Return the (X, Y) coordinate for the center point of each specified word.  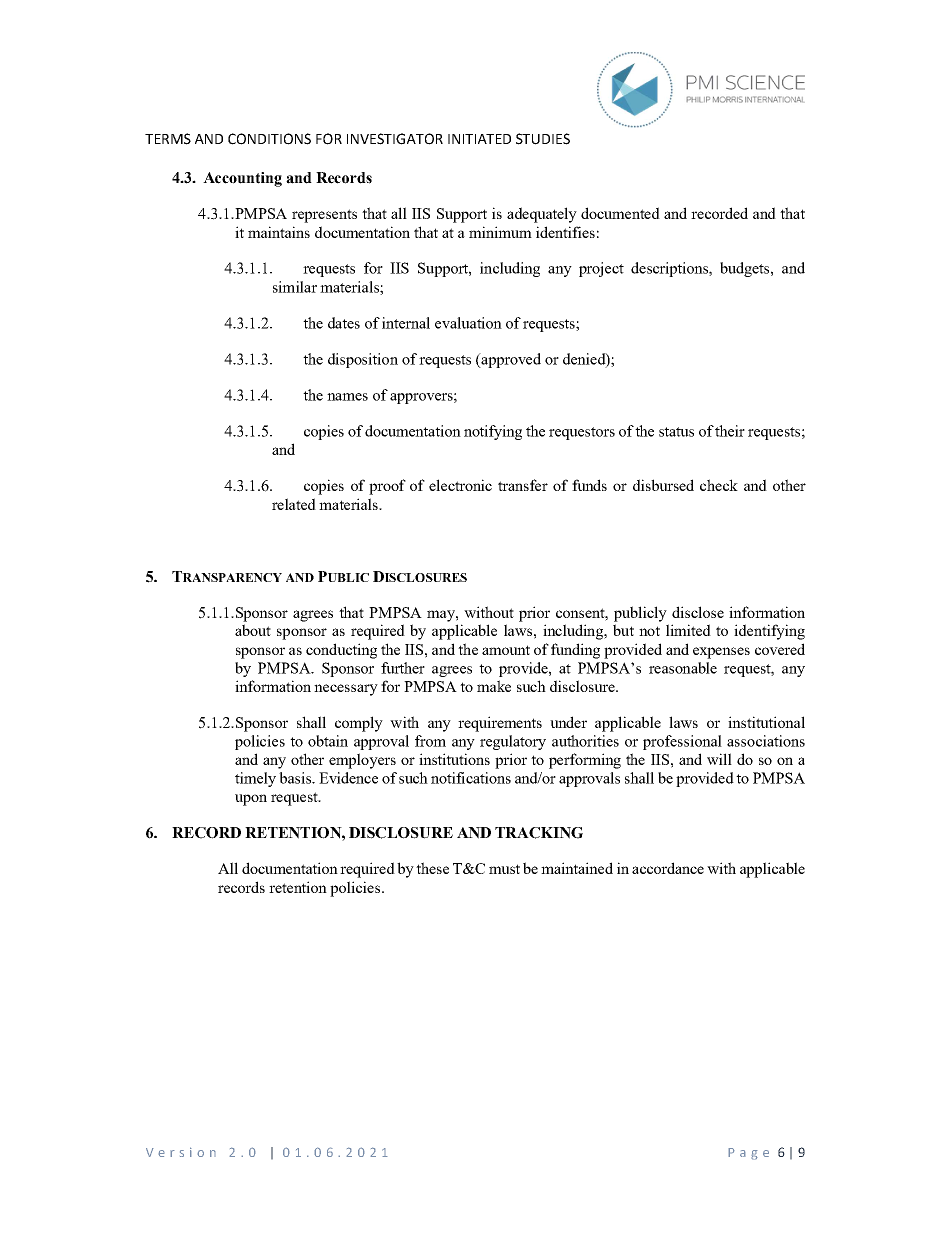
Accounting (242, 179)
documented (620, 213)
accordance (668, 868)
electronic (460, 485)
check (719, 485)
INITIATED (479, 139)
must (504, 869)
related (294, 504)
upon (251, 800)
